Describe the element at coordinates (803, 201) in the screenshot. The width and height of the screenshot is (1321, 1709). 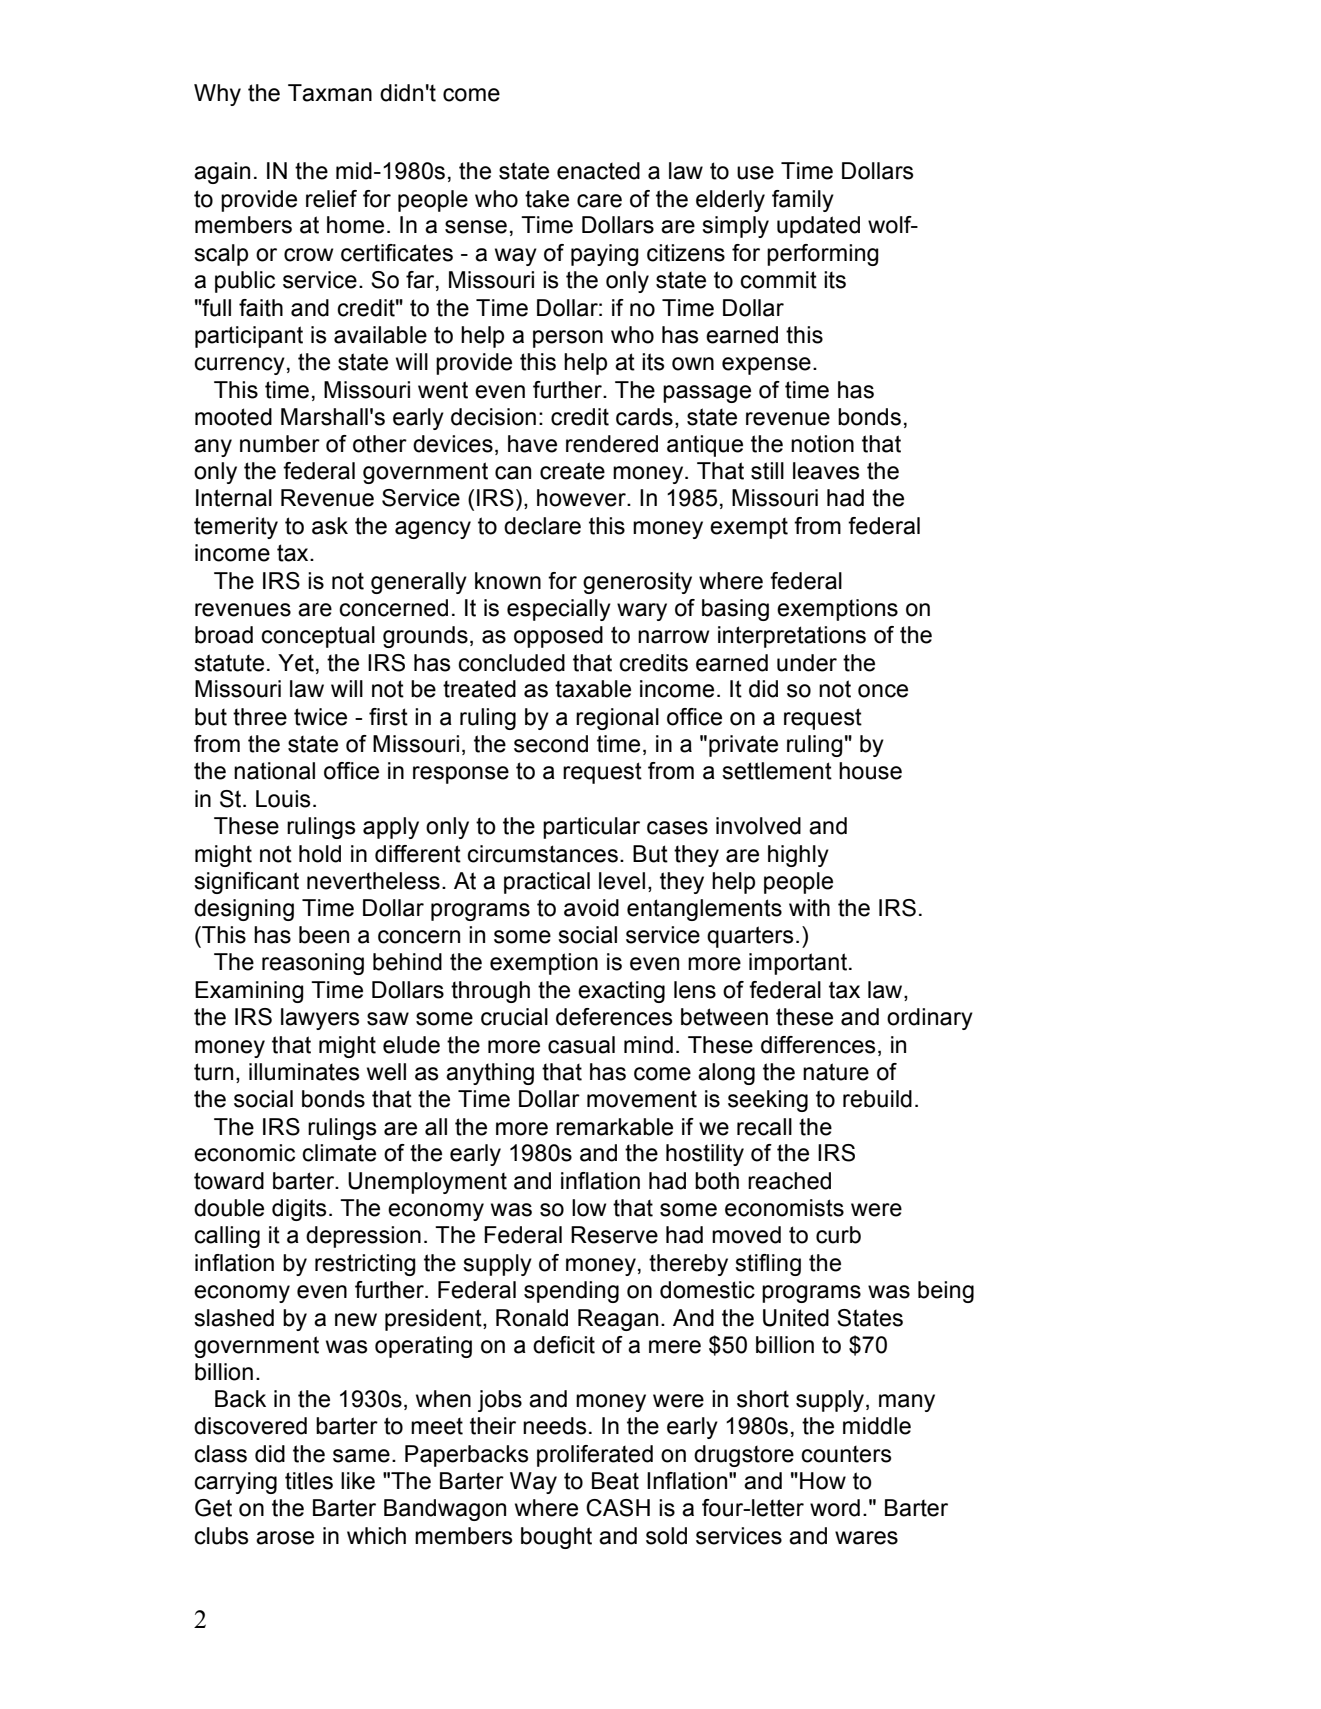
I see `family` at that location.
